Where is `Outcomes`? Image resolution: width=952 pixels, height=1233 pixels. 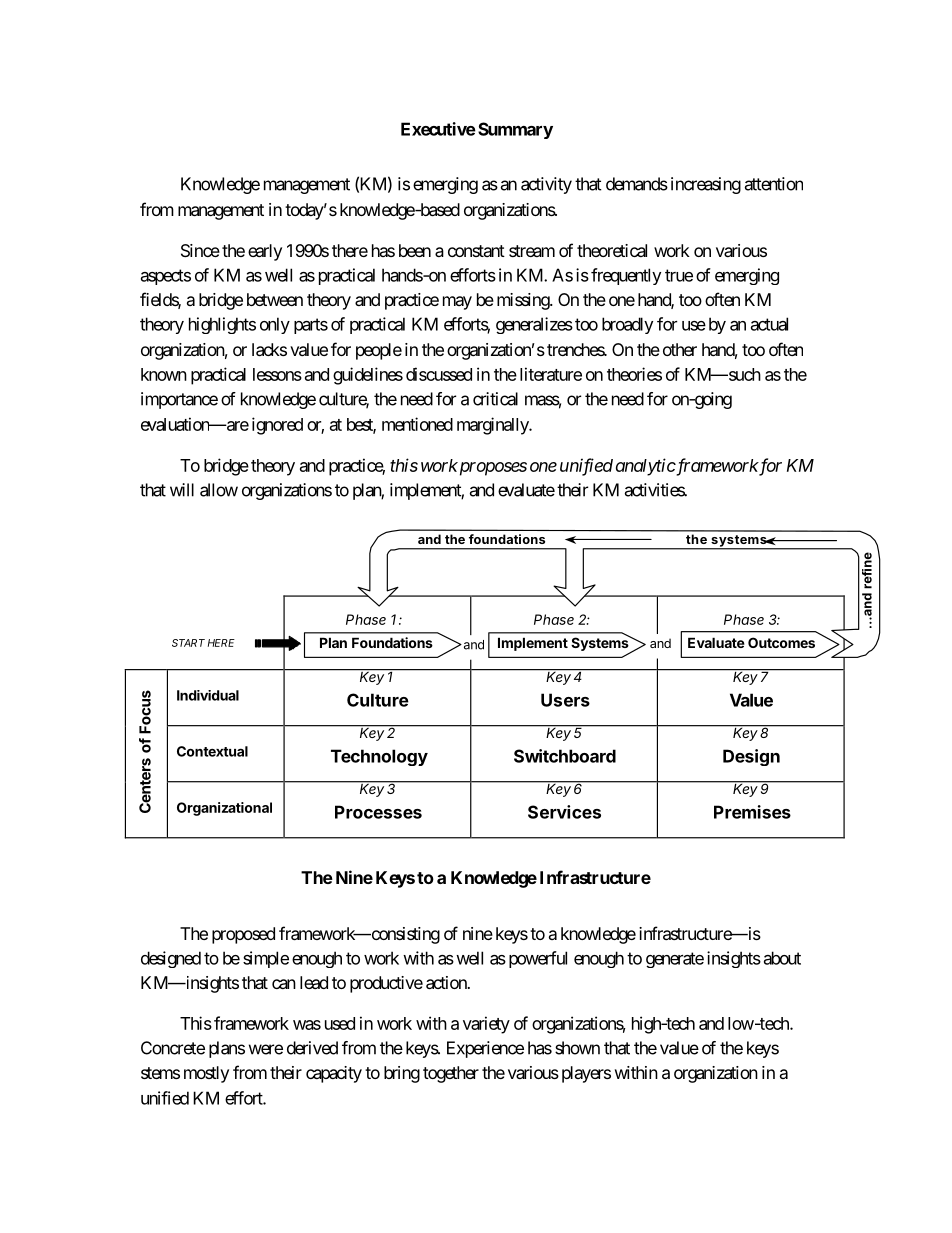
Outcomes is located at coordinates (781, 642).
